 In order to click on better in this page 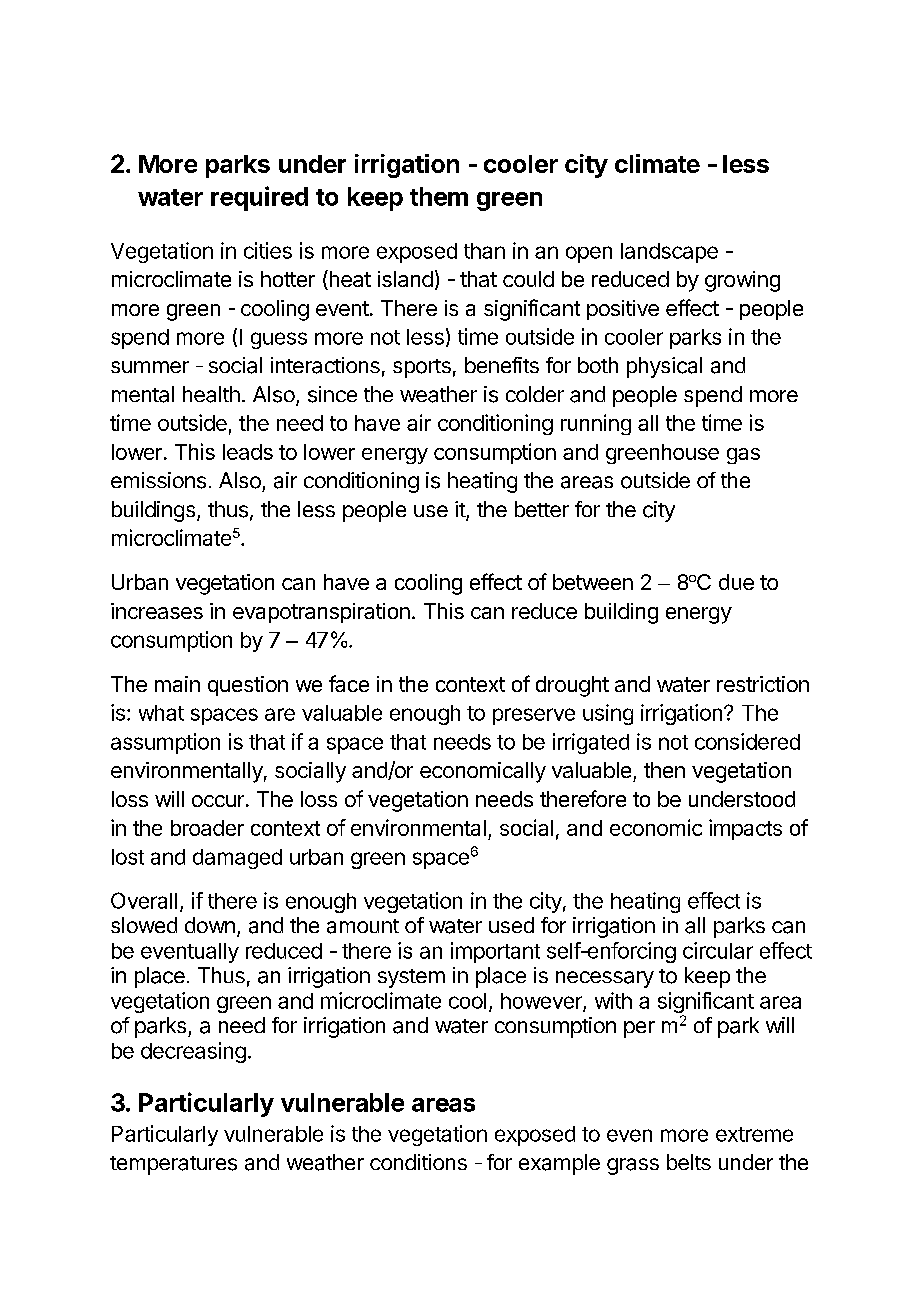, I will do `click(542, 509)`.
